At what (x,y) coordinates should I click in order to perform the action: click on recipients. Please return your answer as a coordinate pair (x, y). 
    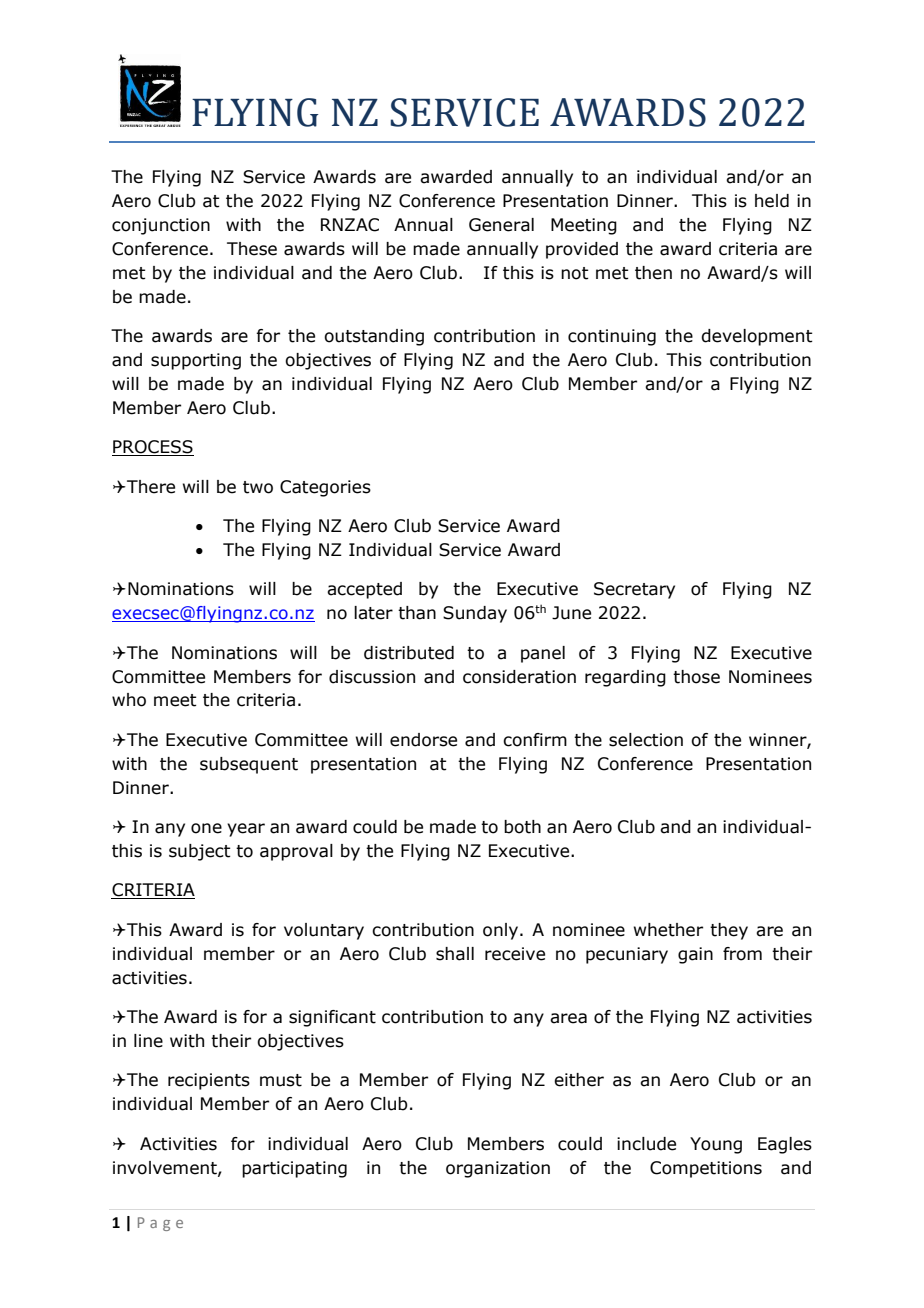
    Looking at the image, I should click on (209, 1081).
